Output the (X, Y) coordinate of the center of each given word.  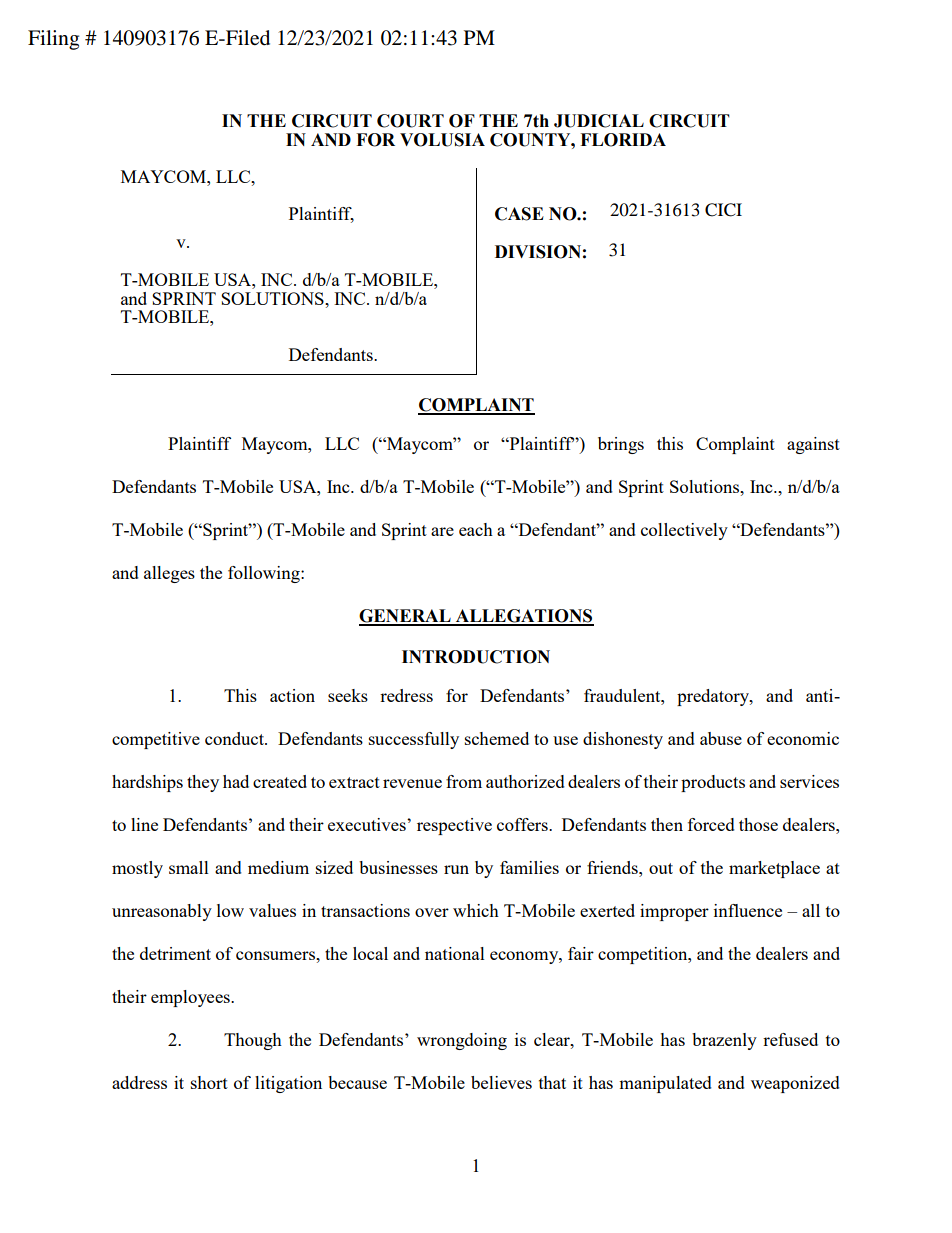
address (139, 1082)
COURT (410, 121)
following (265, 574)
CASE (519, 214)
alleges (169, 574)
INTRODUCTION (476, 657)
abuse (721, 738)
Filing (53, 40)
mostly (137, 869)
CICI (723, 210)
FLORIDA (623, 140)
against (813, 445)
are (442, 531)
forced (711, 824)
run (456, 869)
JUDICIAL (599, 121)
